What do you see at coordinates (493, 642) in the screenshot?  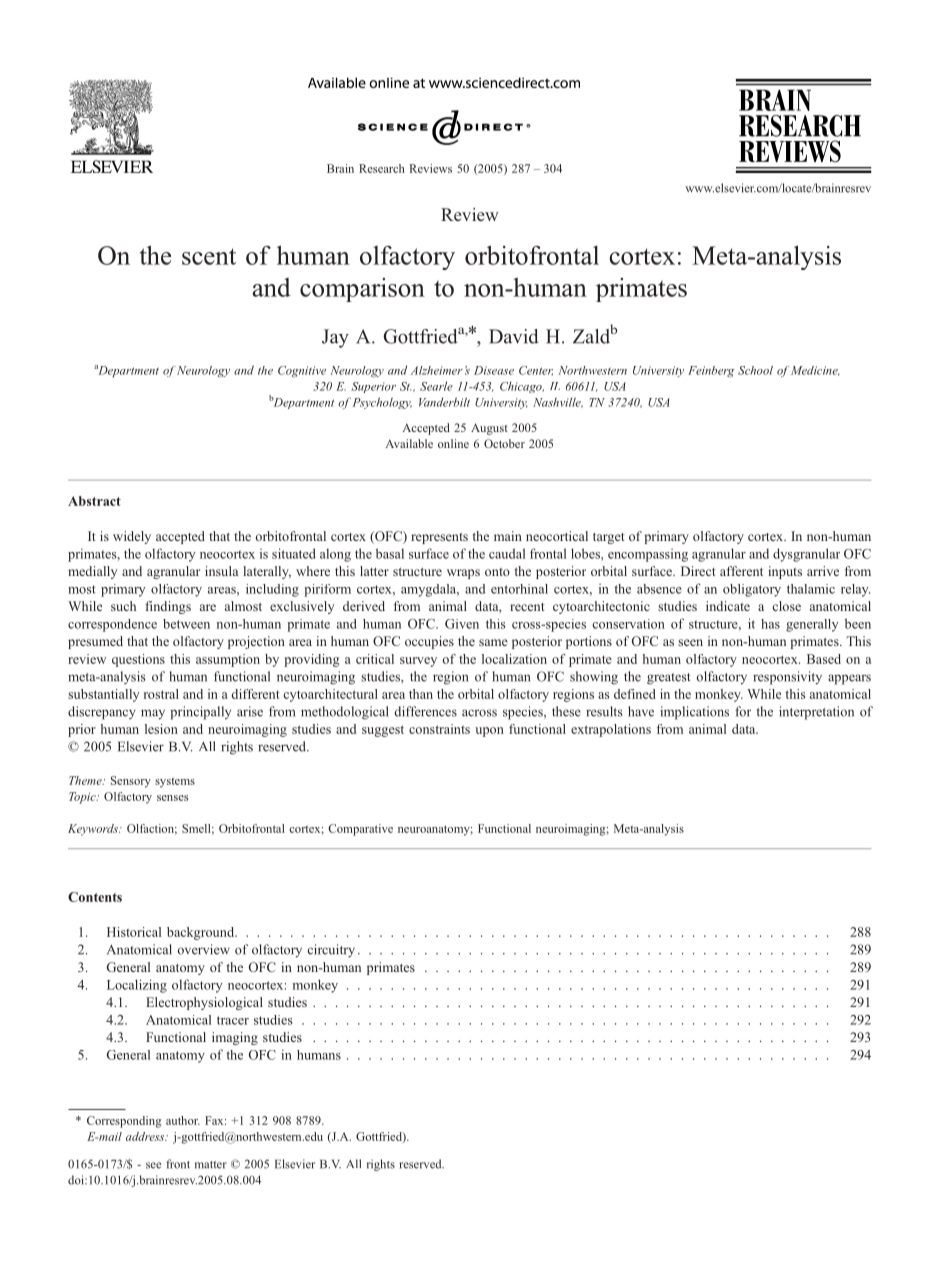 I see `same` at bounding box center [493, 642].
